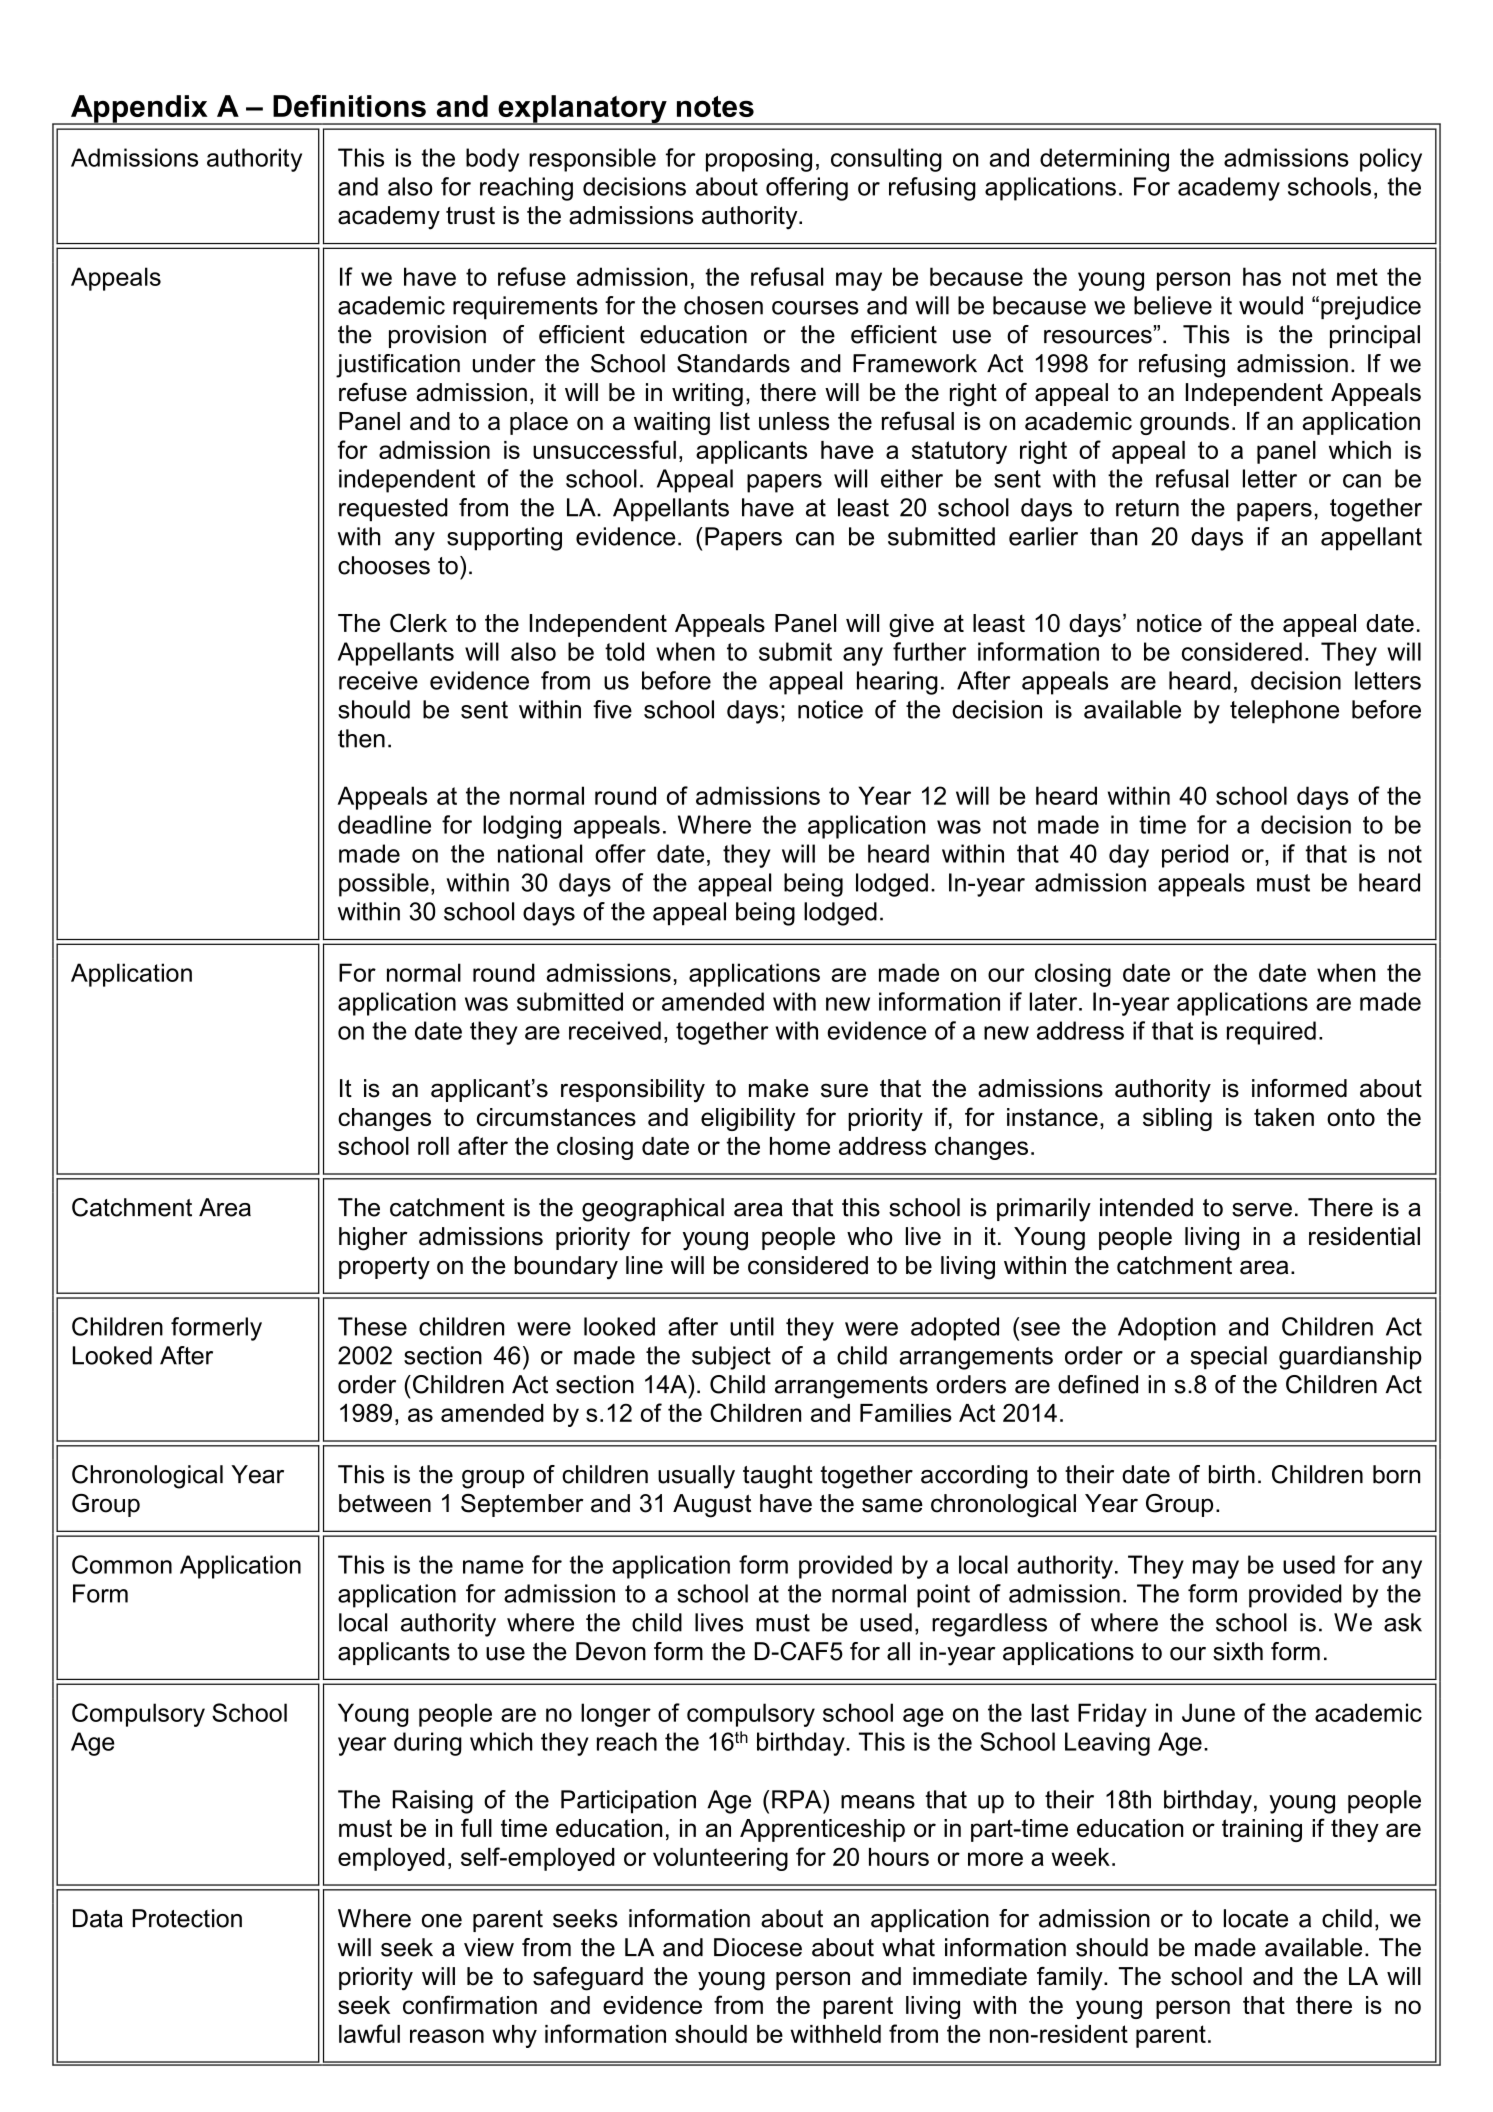  I want to click on required, so click(1271, 1033).
